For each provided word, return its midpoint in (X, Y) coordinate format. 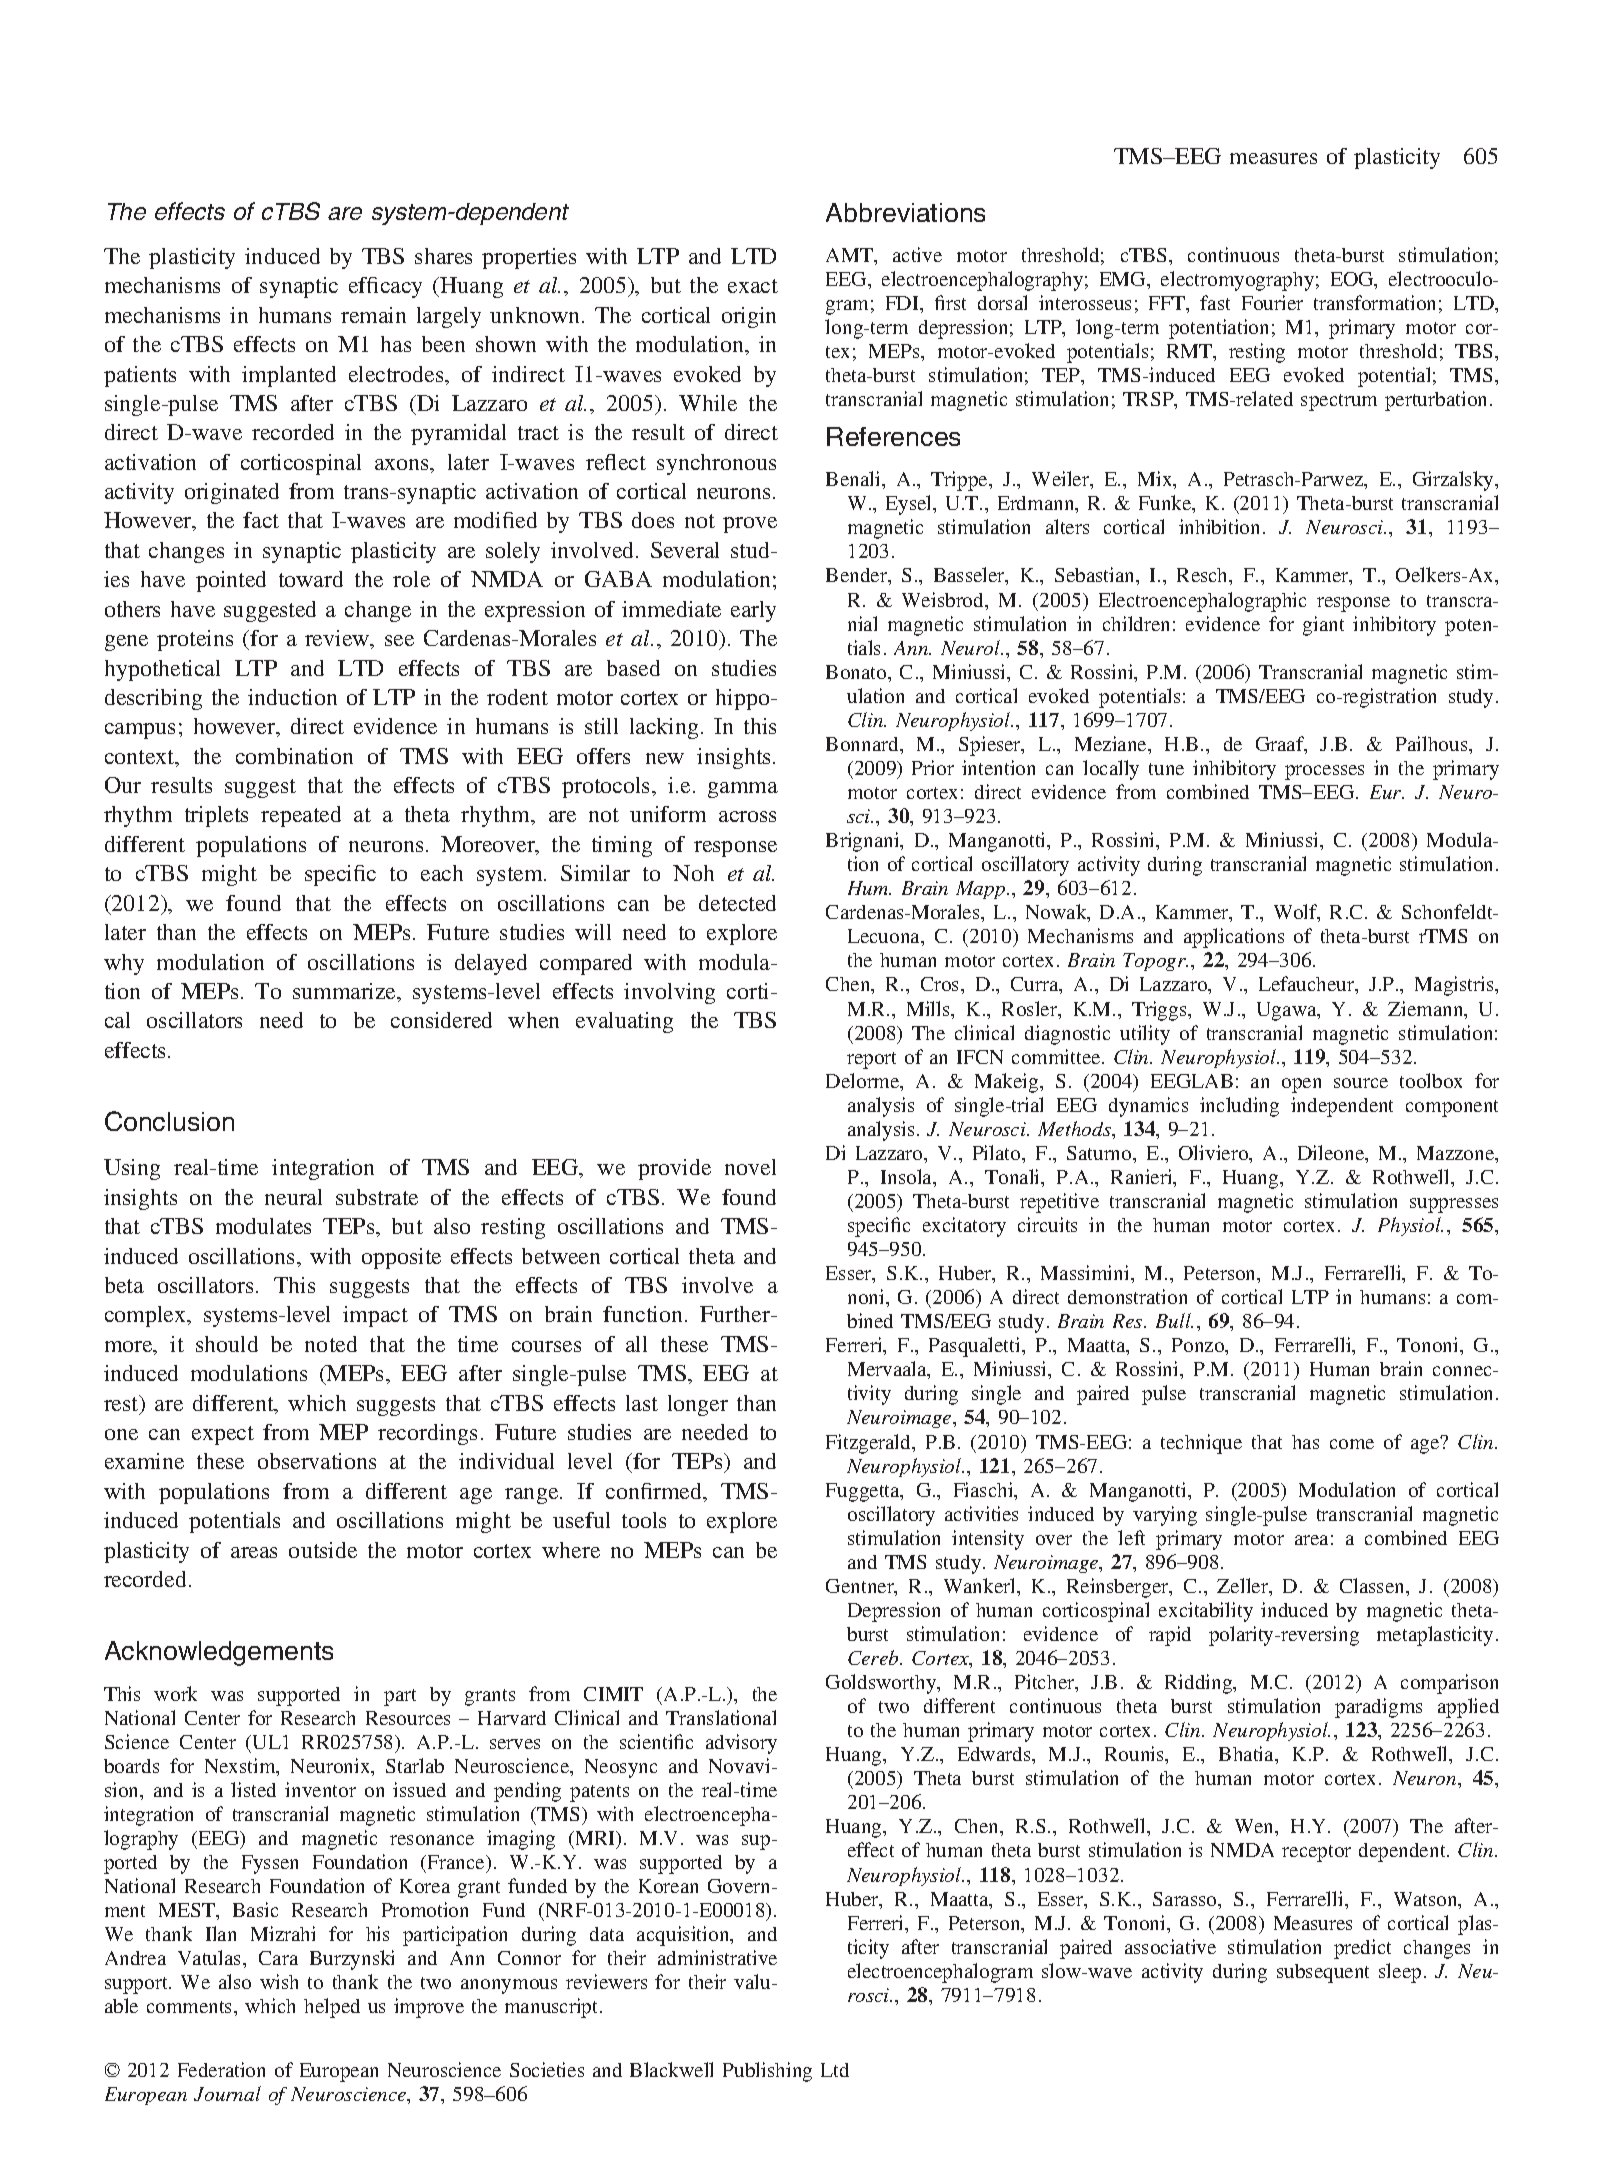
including (1239, 1107)
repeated (301, 816)
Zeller (1244, 1587)
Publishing (767, 2072)
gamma (743, 790)
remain (373, 315)
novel (750, 1167)
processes (1324, 772)
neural (293, 1197)
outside (323, 1550)
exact (753, 286)
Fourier (1272, 302)
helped (332, 2008)
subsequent (1323, 1973)
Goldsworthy (882, 1684)
